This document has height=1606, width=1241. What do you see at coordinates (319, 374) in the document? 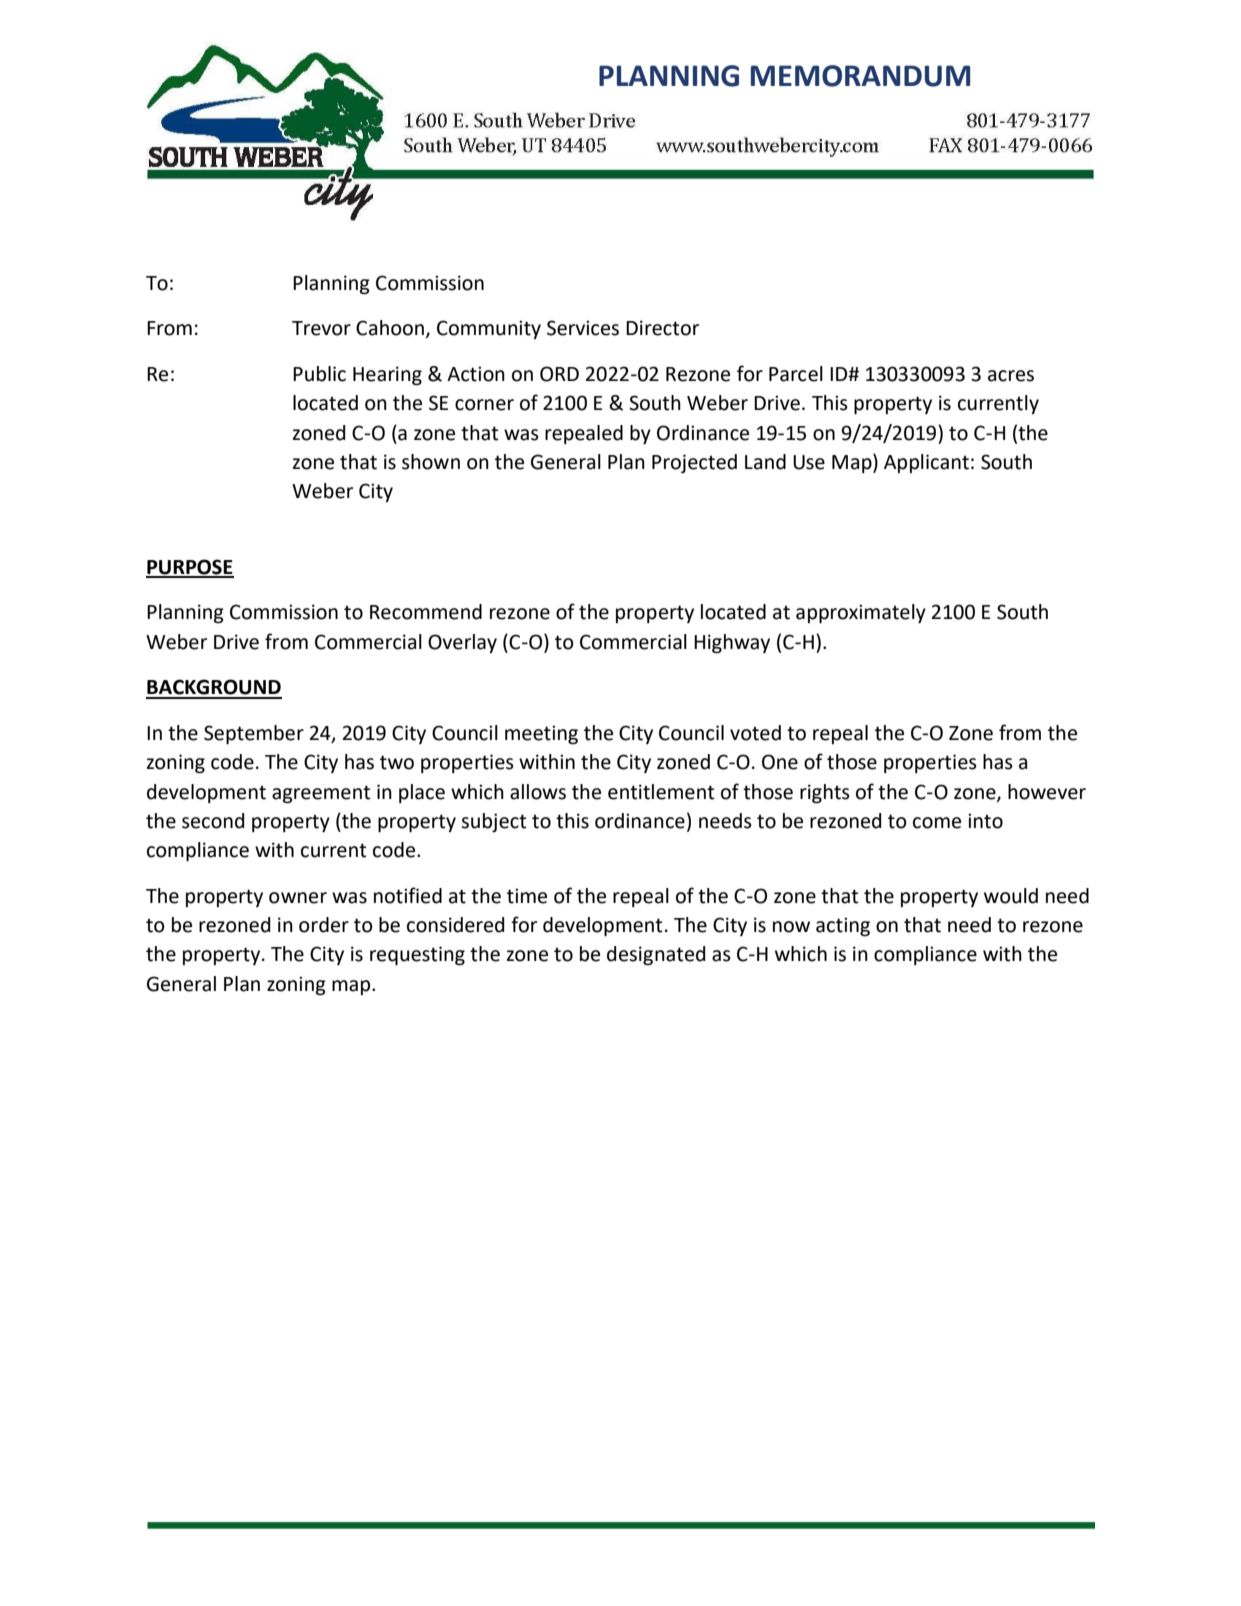
I see `Public` at bounding box center [319, 374].
